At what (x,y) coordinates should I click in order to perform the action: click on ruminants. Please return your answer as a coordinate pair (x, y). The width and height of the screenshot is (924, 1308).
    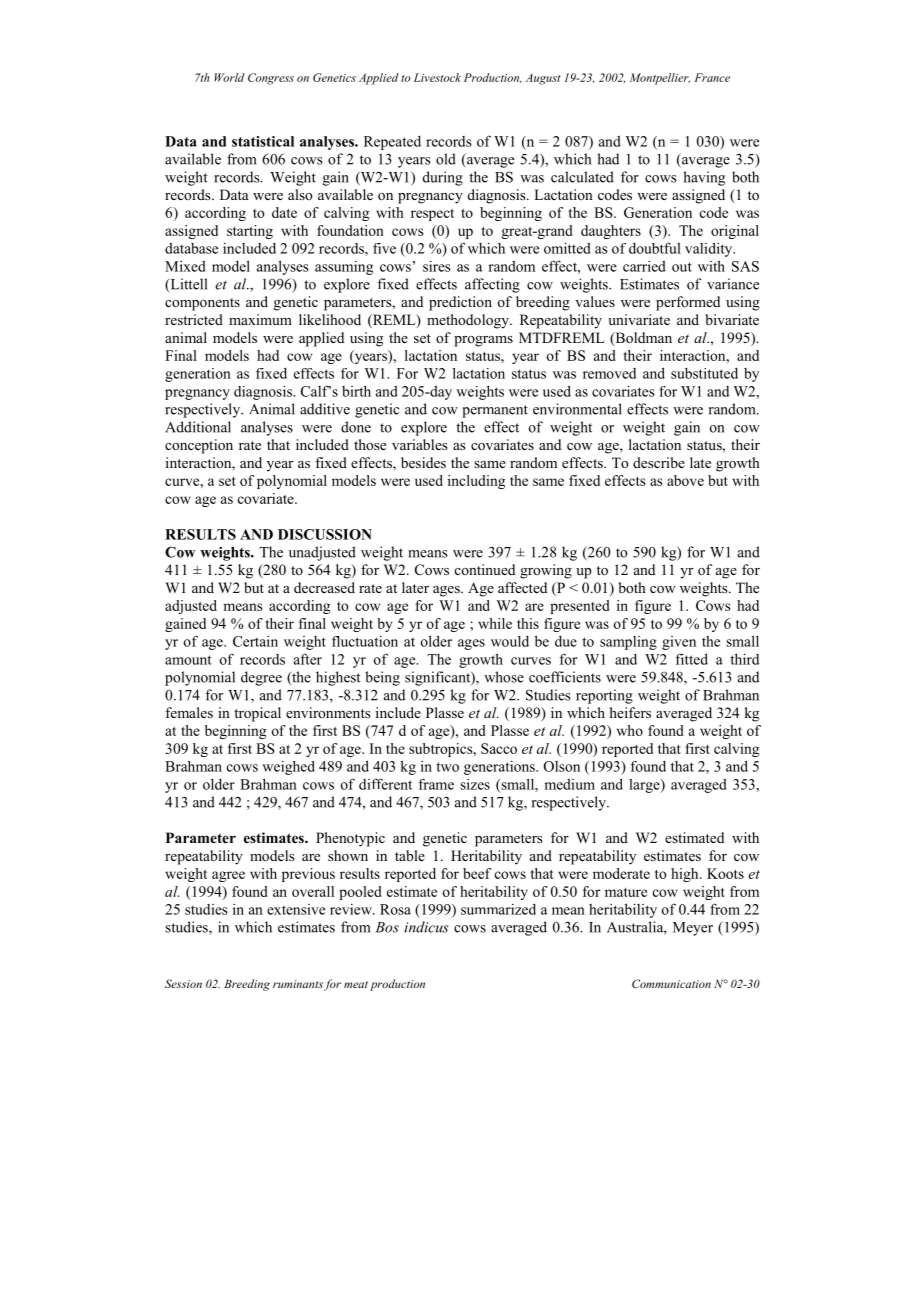
    Looking at the image, I should click on (298, 984).
